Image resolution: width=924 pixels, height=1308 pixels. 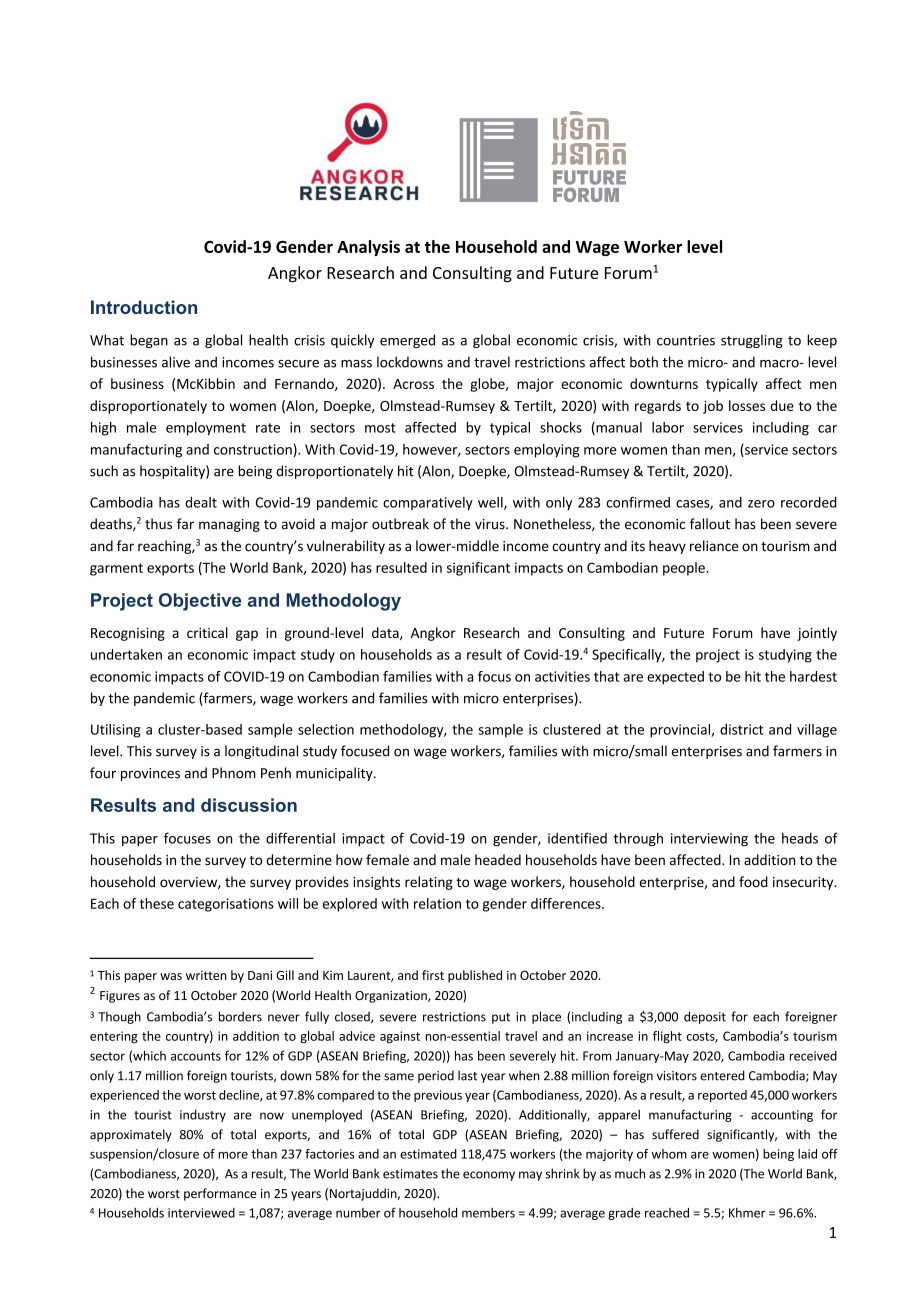 I want to click on economy, so click(x=489, y=1176).
